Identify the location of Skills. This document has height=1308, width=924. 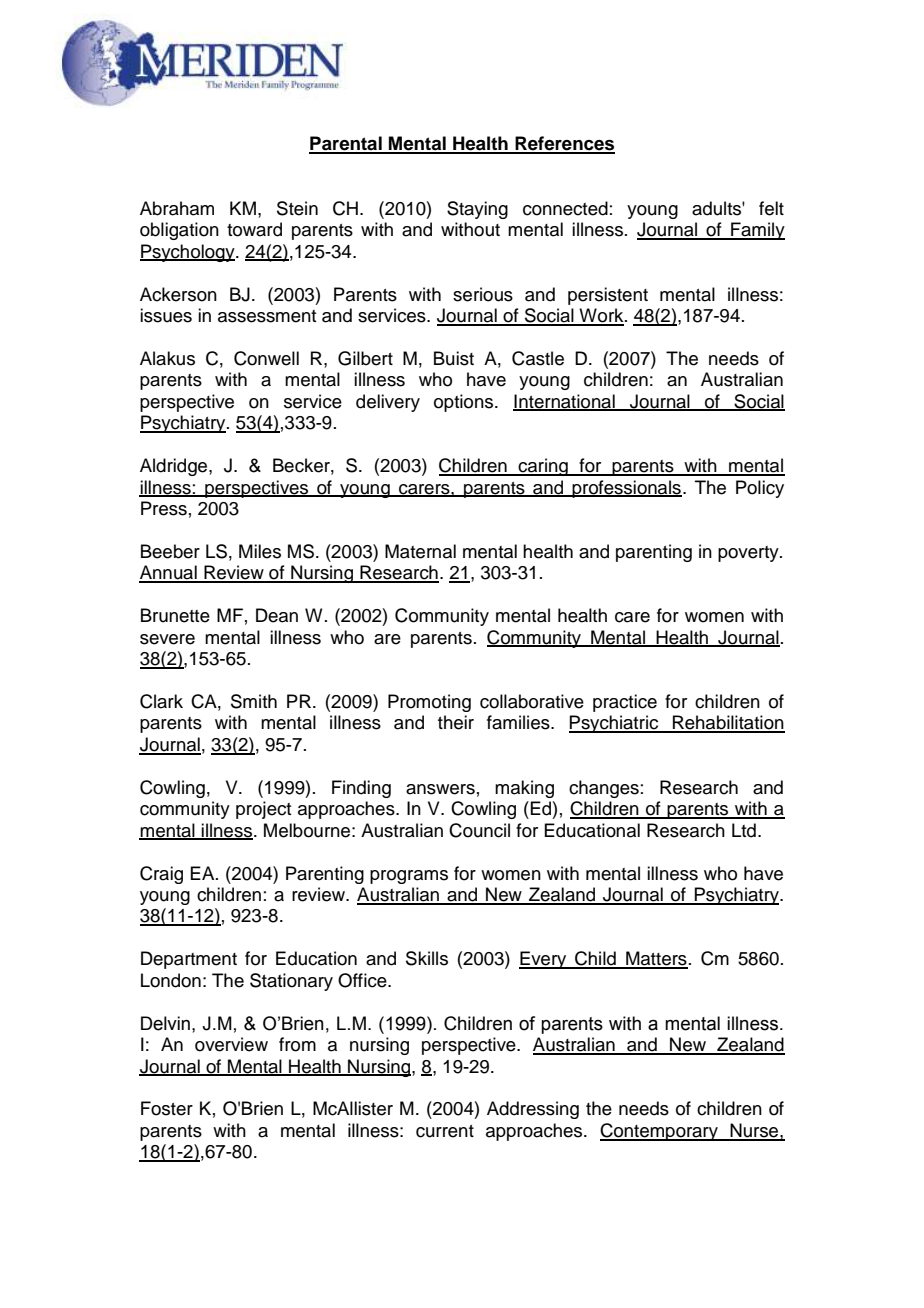
(427, 958).
